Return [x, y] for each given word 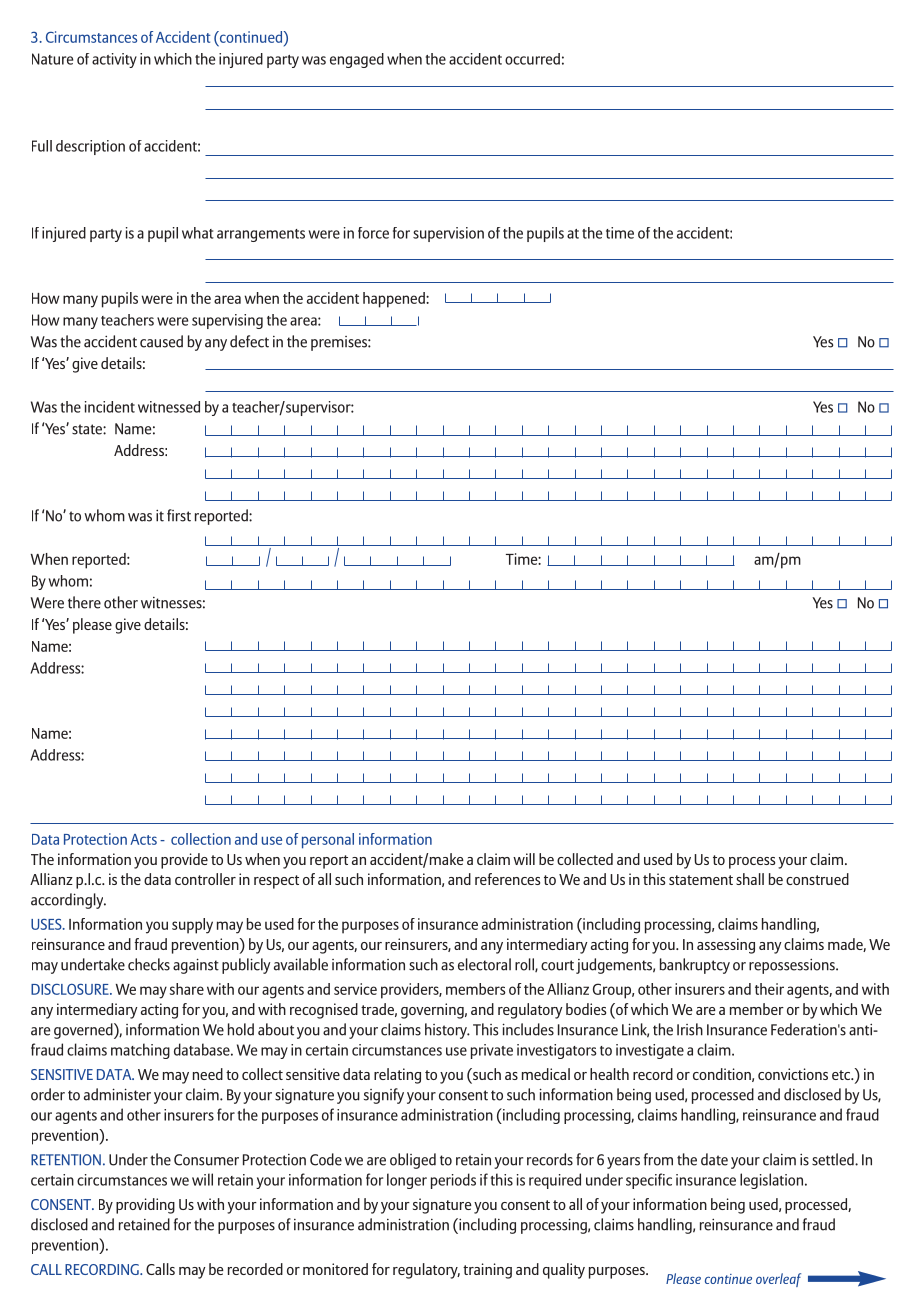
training [487, 1271]
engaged [357, 60]
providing [145, 1206]
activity [114, 60]
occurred [532, 59]
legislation [773, 1181]
